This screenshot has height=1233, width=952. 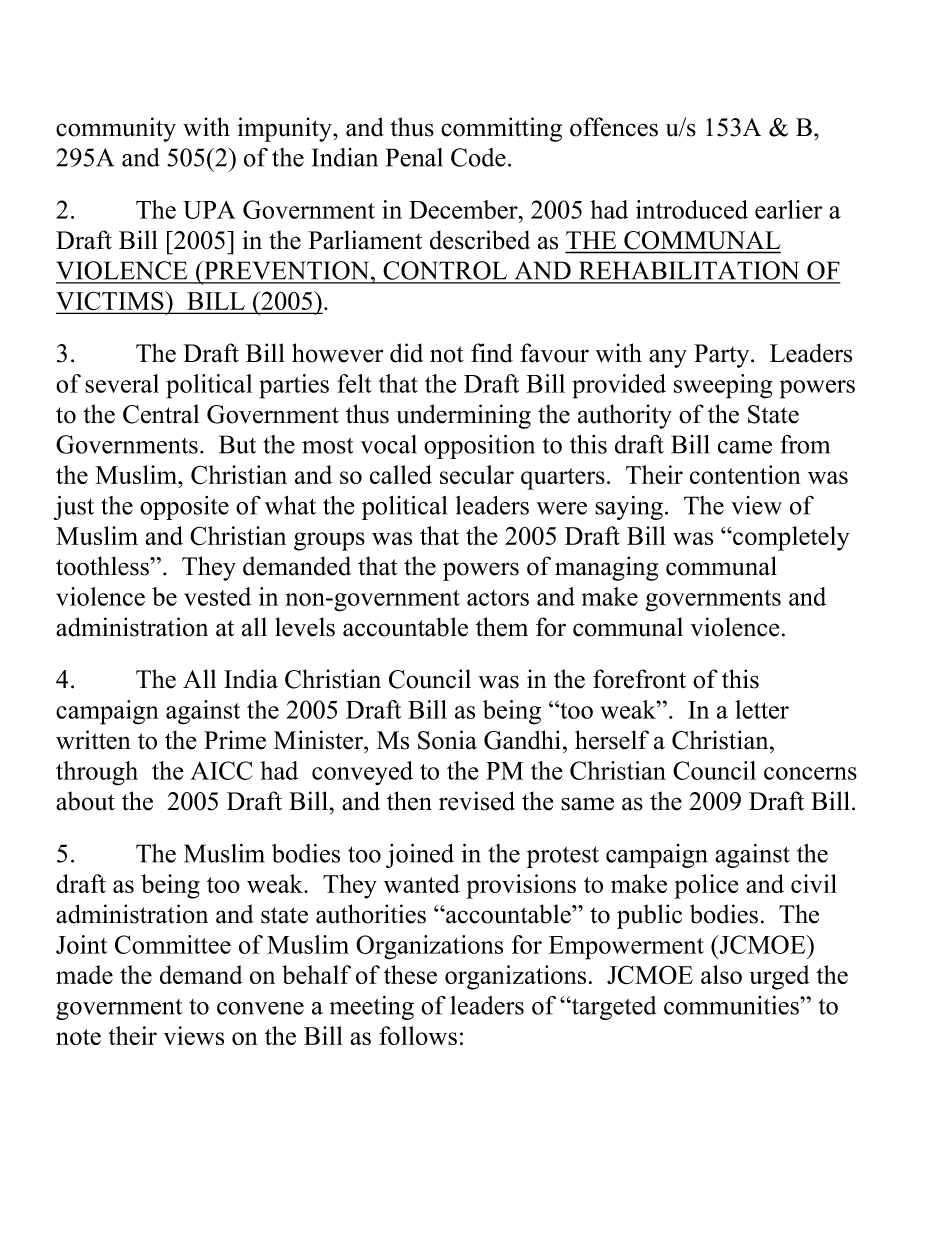 What do you see at coordinates (414, 157) in the screenshot?
I see `Penal` at bounding box center [414, 157].
